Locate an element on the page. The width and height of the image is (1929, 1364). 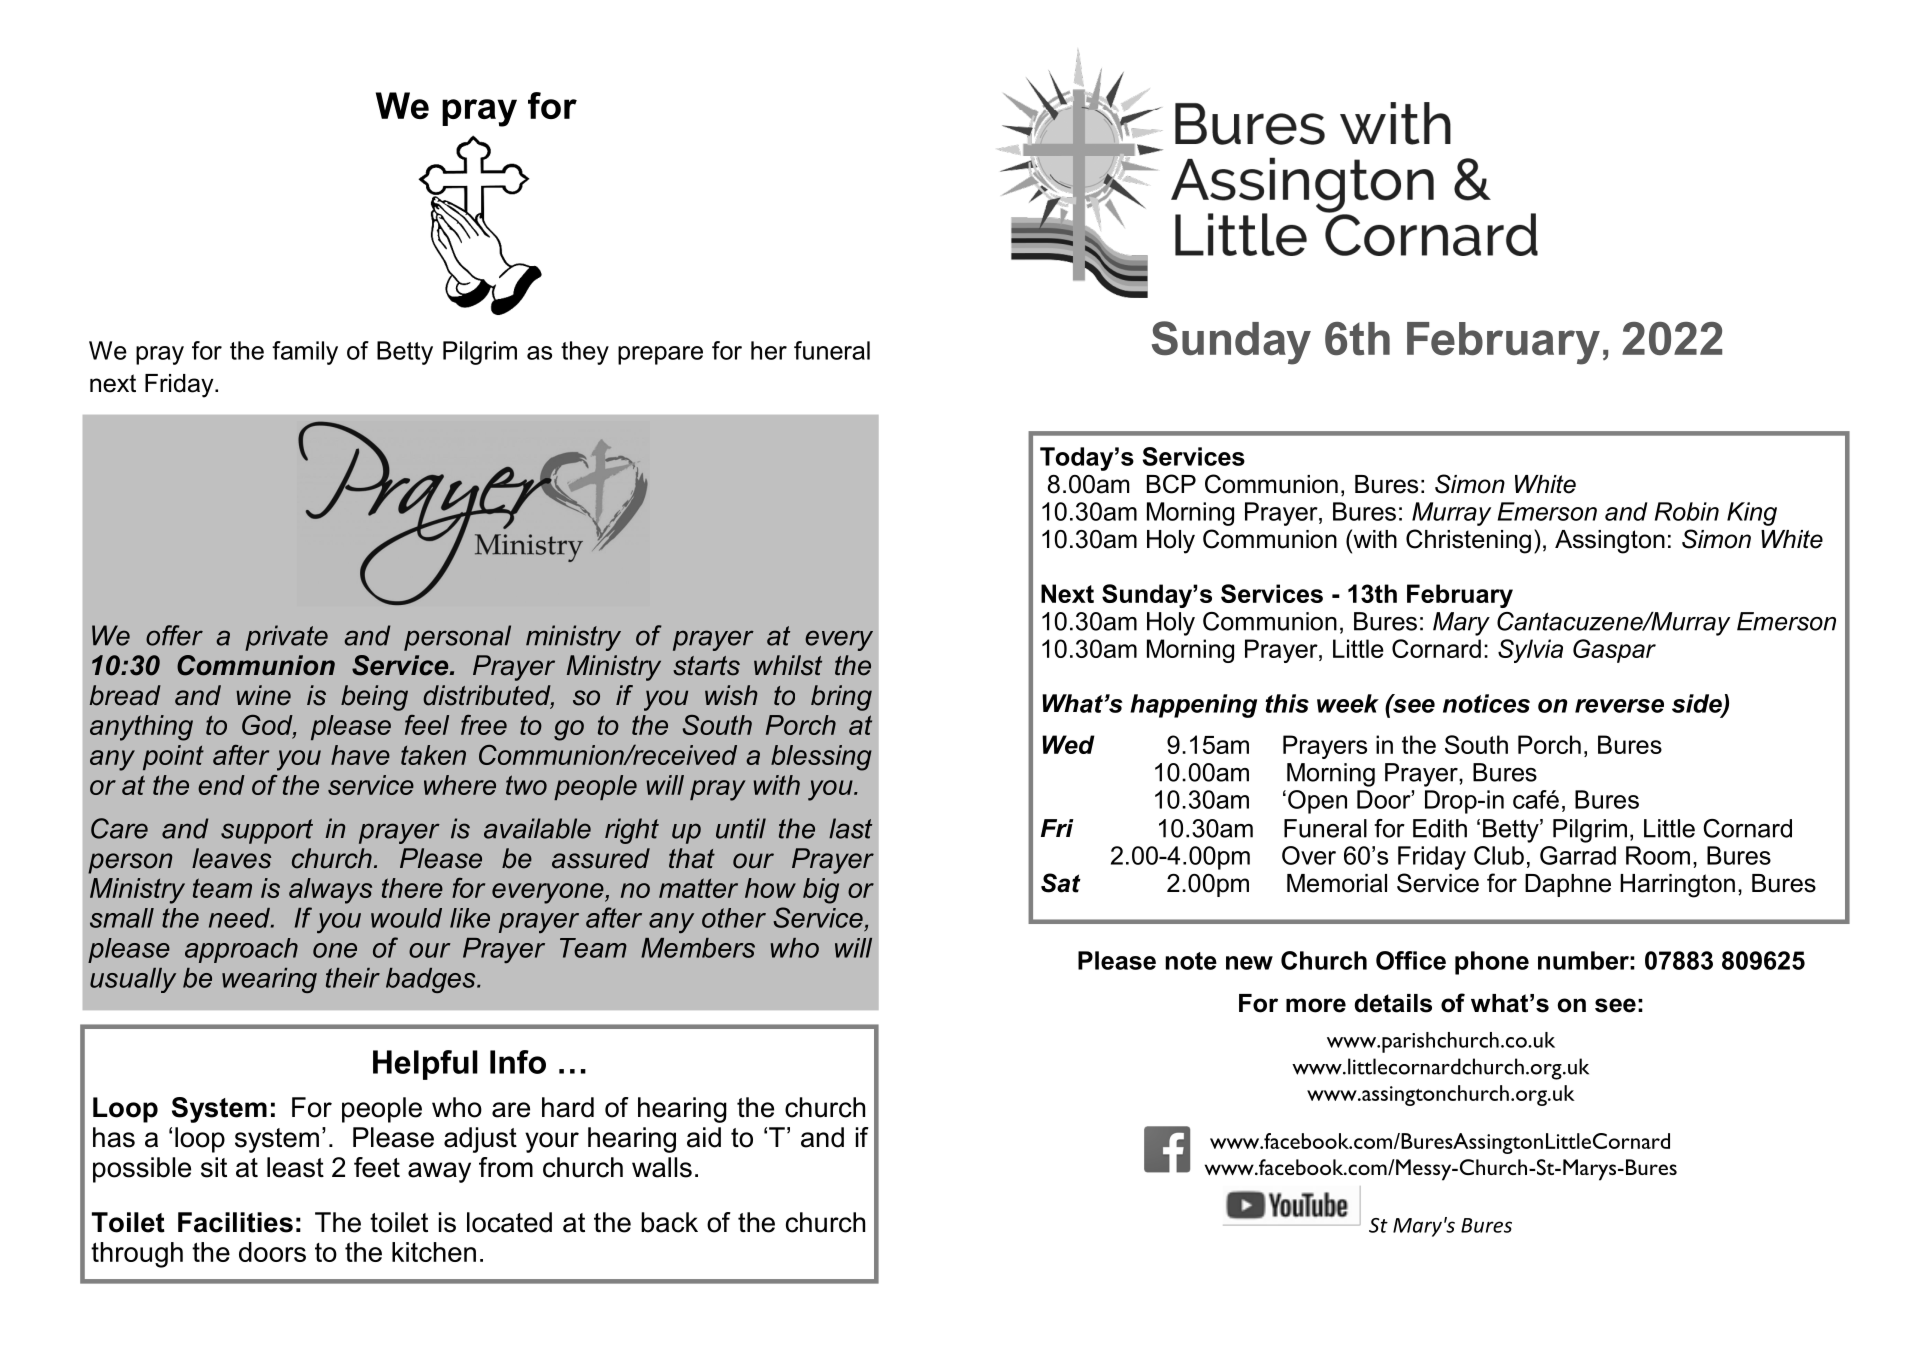
Helpful is located at coordinates (425, 1065).
